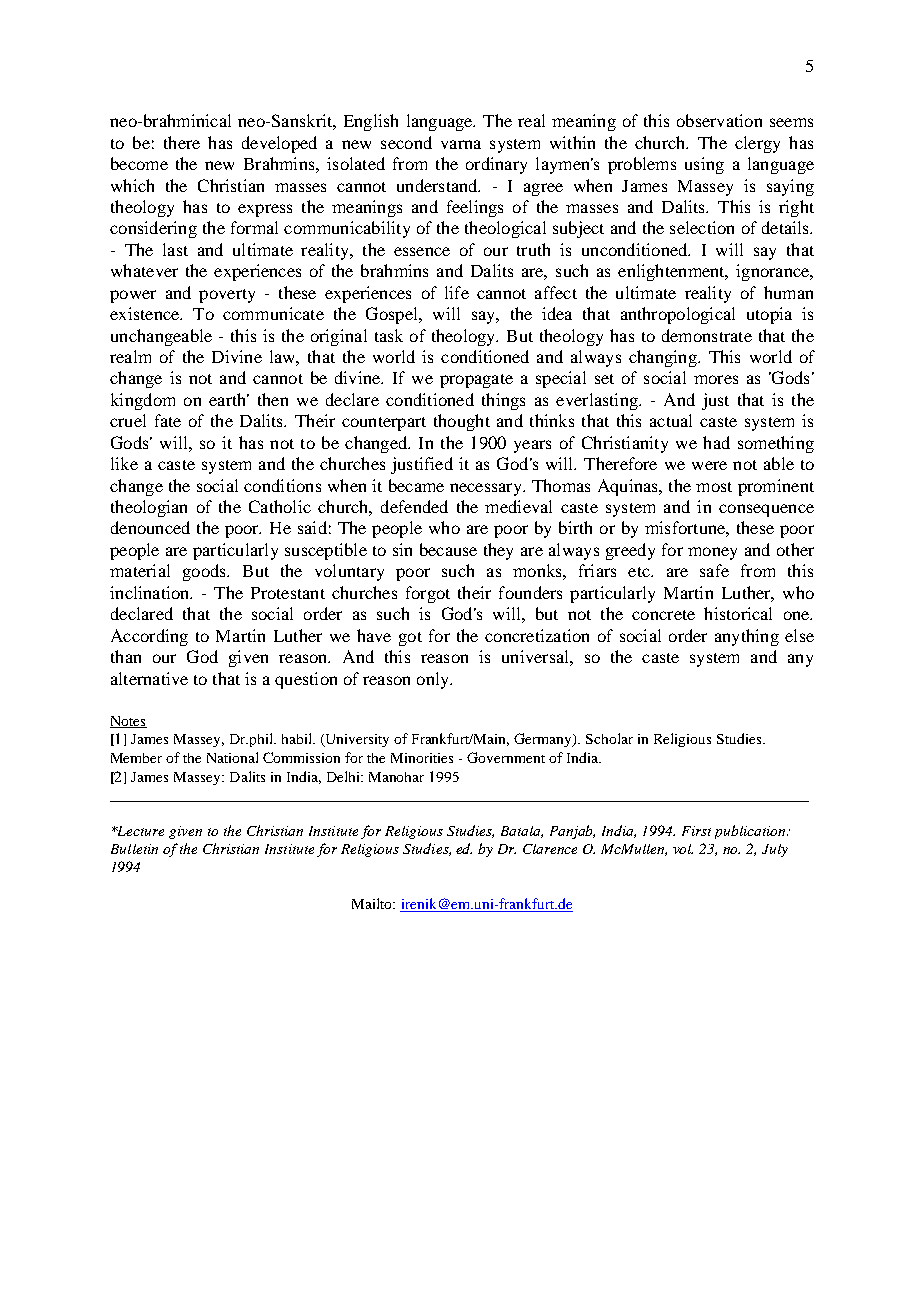 Image resolution: width=924 pixels, height=1308 pixels. Describe the element at coordinates (757, 144) in the image. I see `clergy` at that location.
